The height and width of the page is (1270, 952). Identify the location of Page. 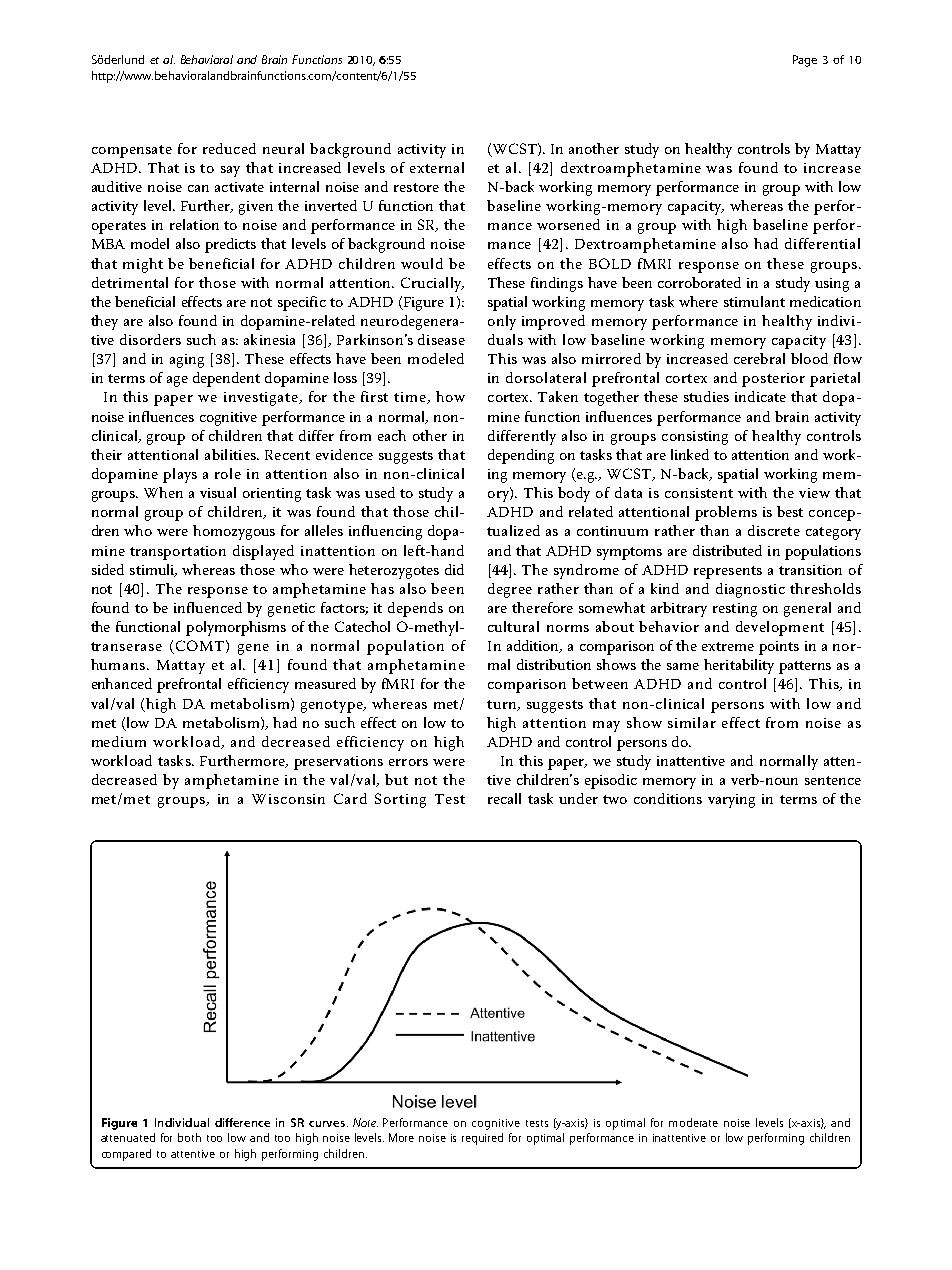
(805, 61).
